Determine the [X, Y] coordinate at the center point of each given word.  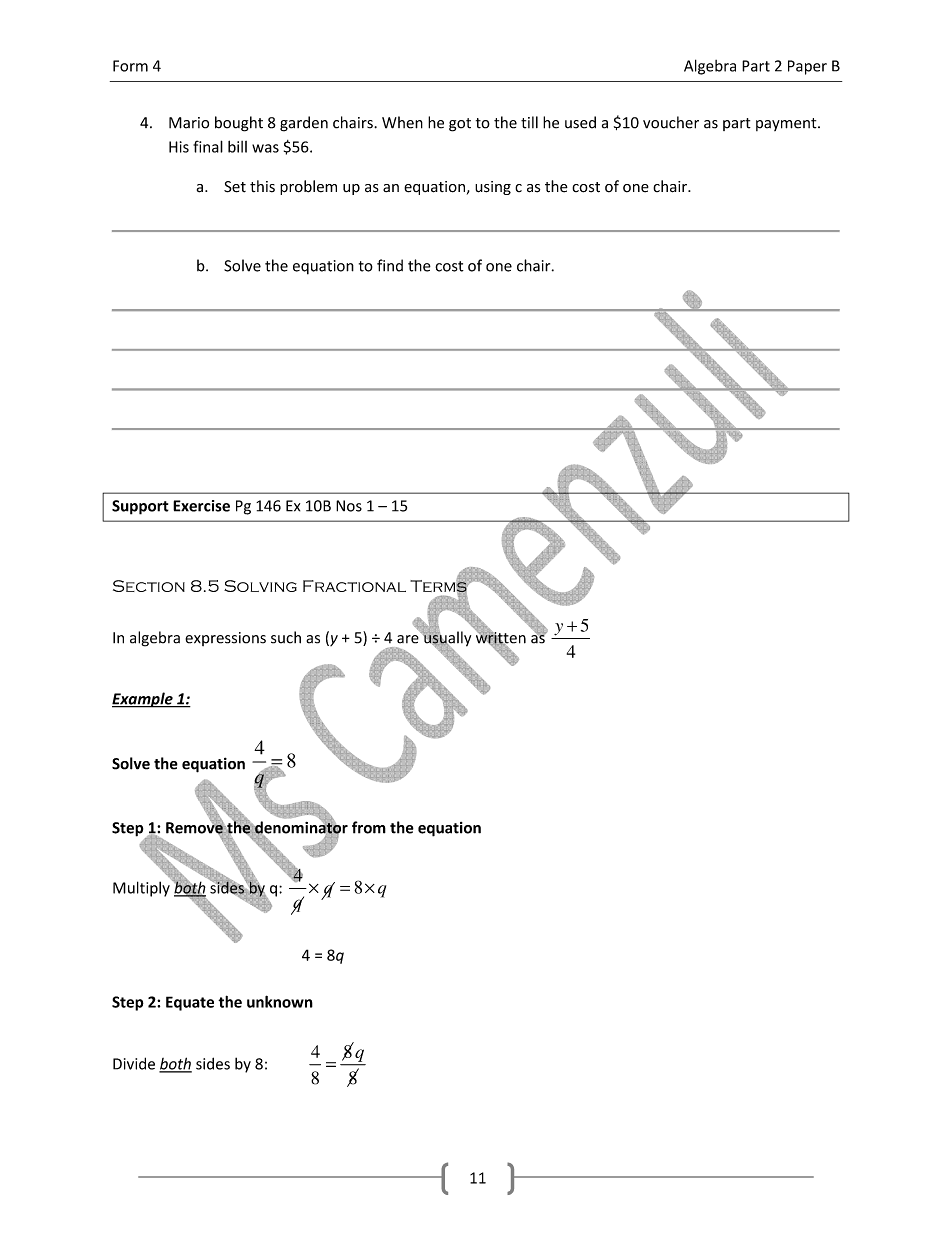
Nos [349, 506]
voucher [671, 122]
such [286, 637]
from [369, 827]
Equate [190, 1003]
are [408, 639]
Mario [189, 123]
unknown [280, 1001]
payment [787, 124]
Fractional [354, 586]
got [460, 125]
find [390, 265]
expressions [225, 639]
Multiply [142, 888]
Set [235, 187]
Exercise [201, 506]
